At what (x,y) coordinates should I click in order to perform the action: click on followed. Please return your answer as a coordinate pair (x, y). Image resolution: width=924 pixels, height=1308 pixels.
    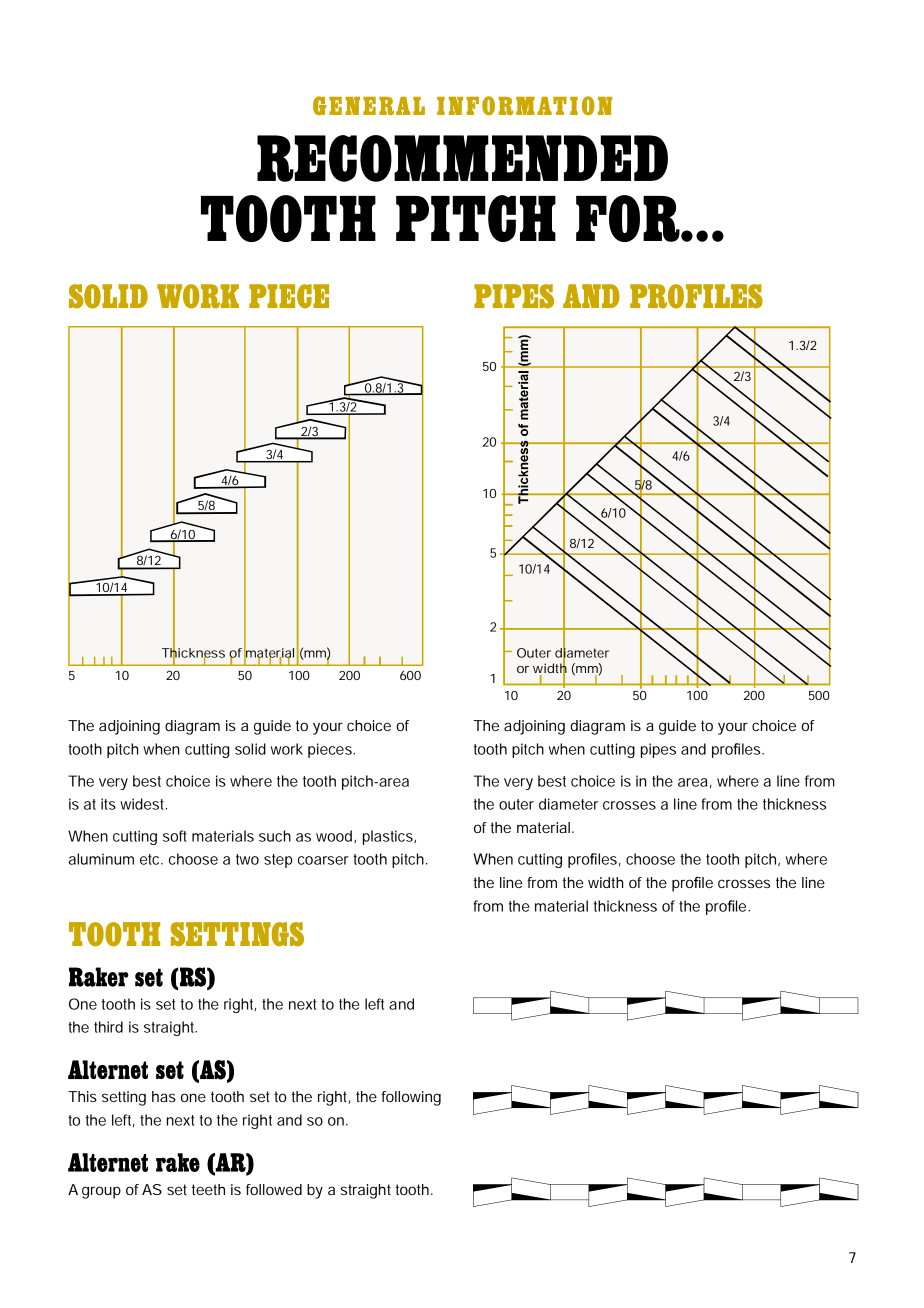
    Looking at the image, I should click on (274, 1189).
